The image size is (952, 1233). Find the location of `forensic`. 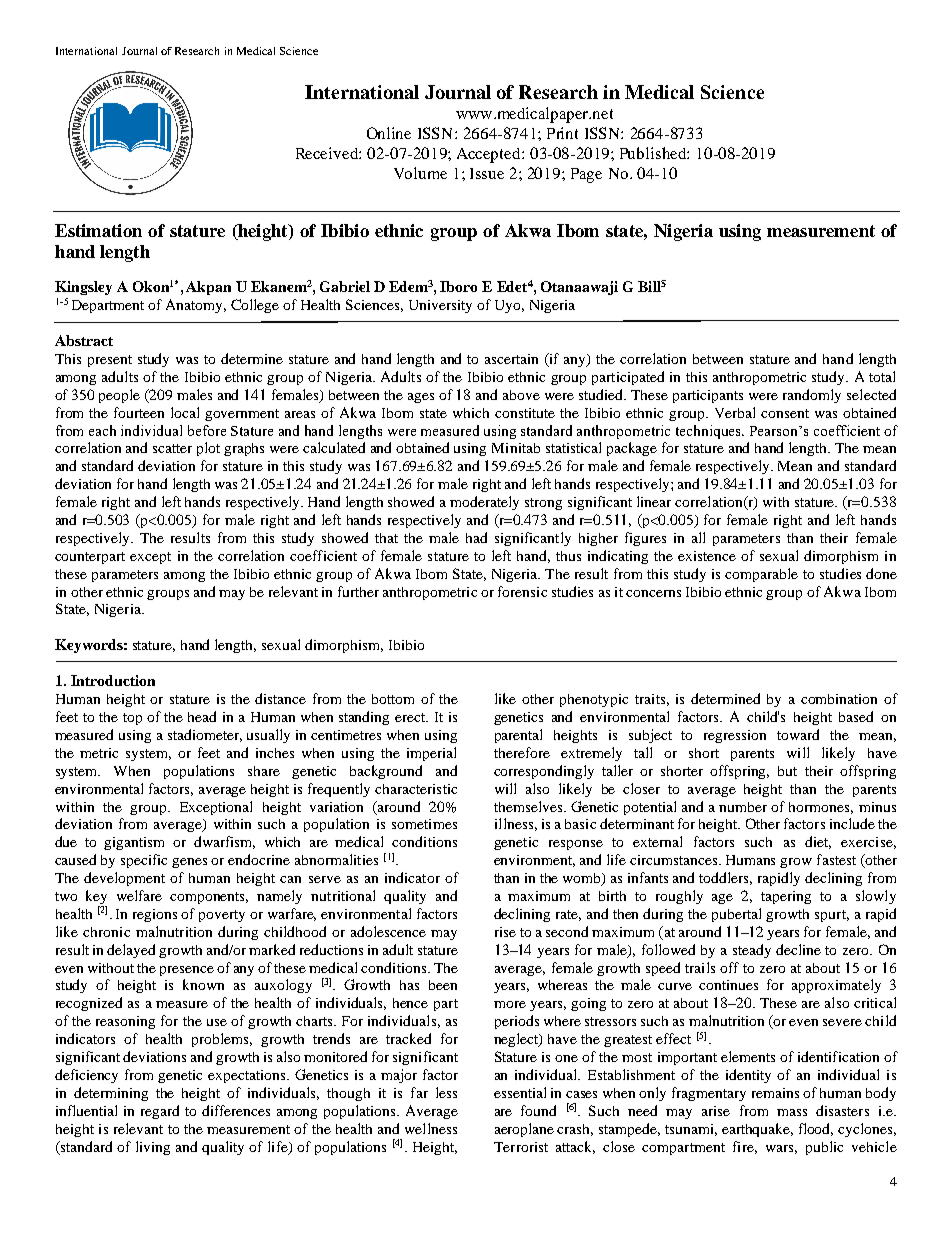

forensic is located at coordinates (522, 591).
